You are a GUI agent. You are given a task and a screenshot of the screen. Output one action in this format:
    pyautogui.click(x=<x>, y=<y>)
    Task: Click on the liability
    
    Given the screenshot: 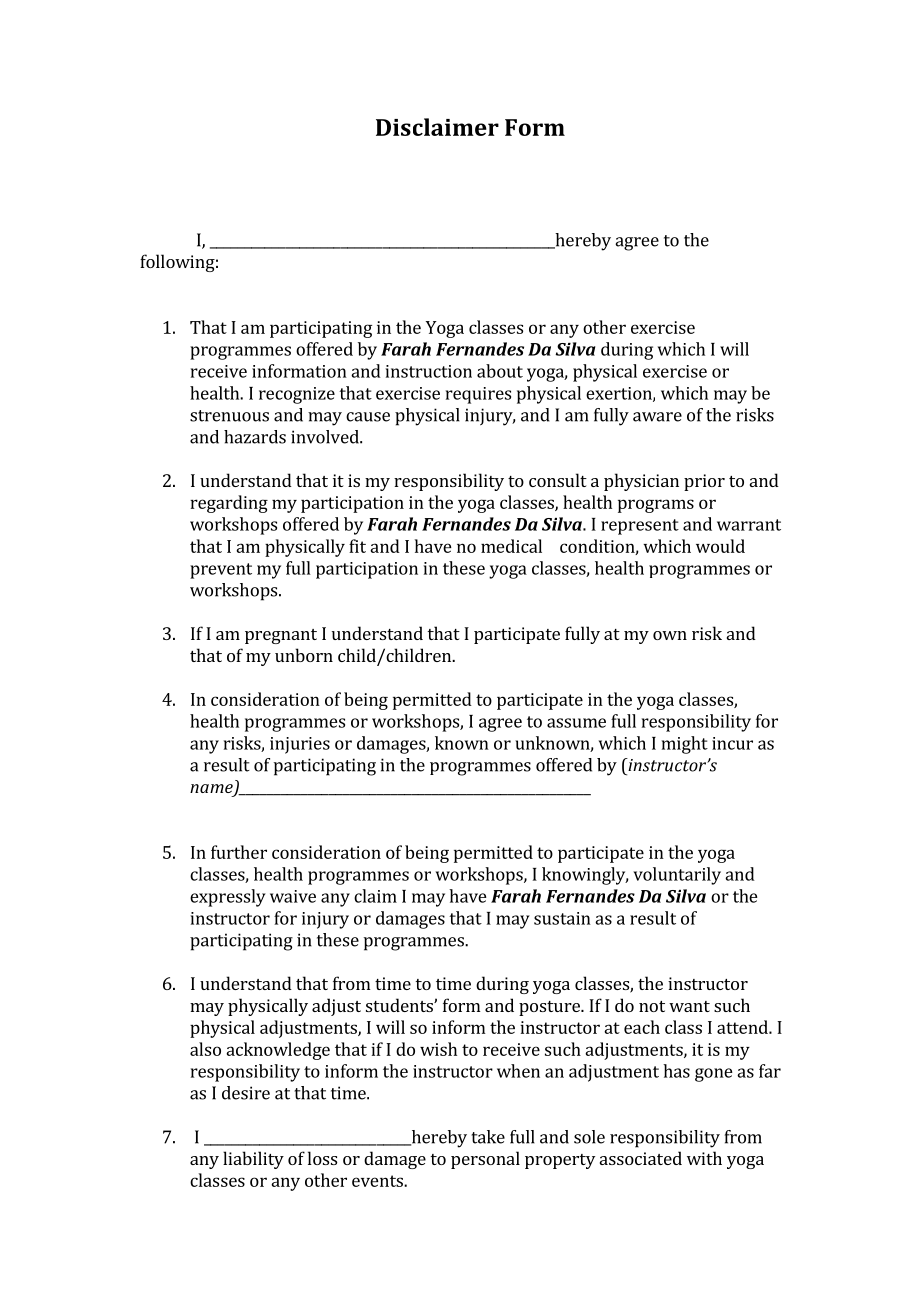 What is the action you would take?
    pyautogui.click(x=253, y=1160)
